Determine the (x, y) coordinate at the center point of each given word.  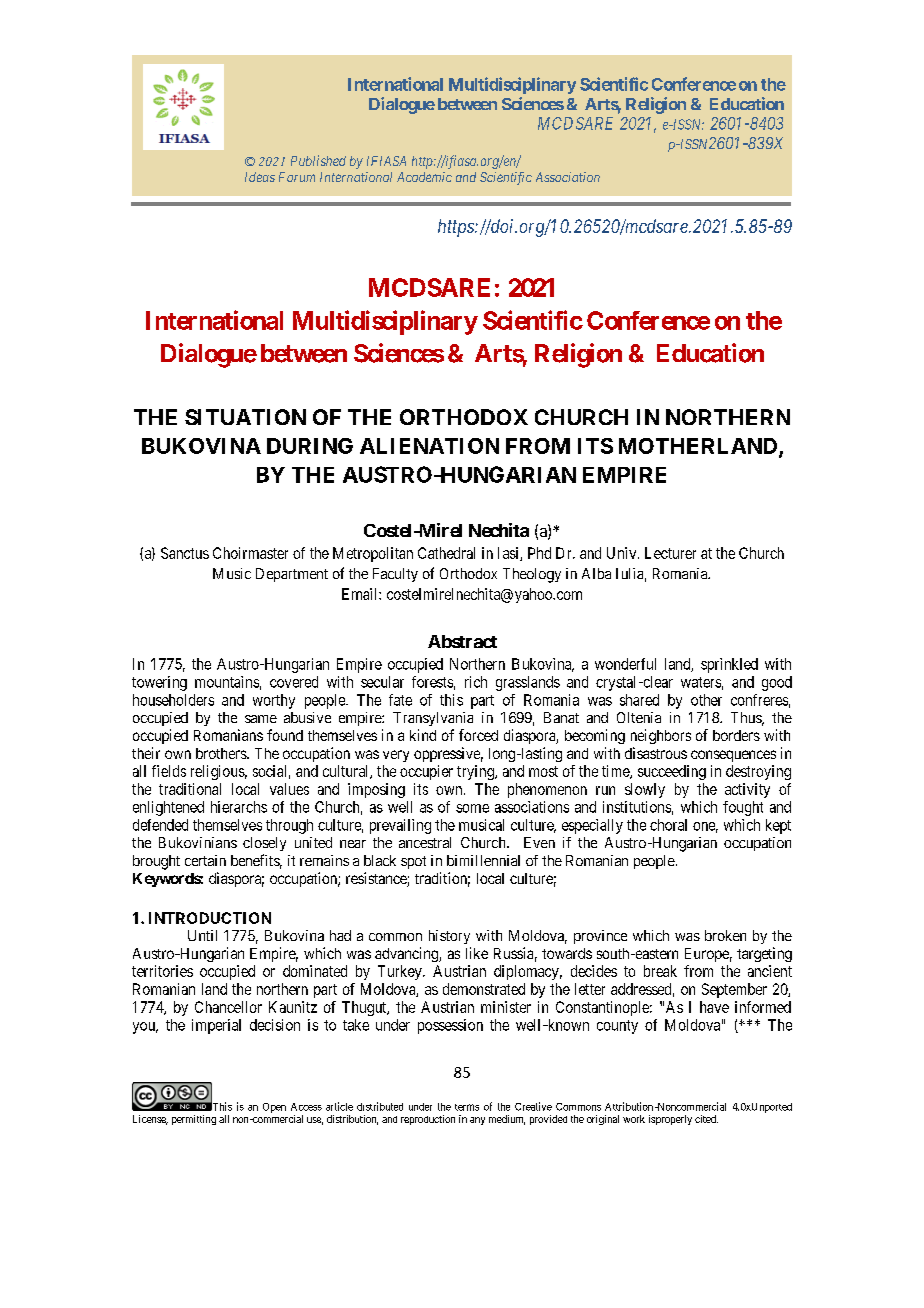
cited (706, 1119)
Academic (424, 177)
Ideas (260, 177)
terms (467, 1107)
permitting (194, 1120)
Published (318, 160)
